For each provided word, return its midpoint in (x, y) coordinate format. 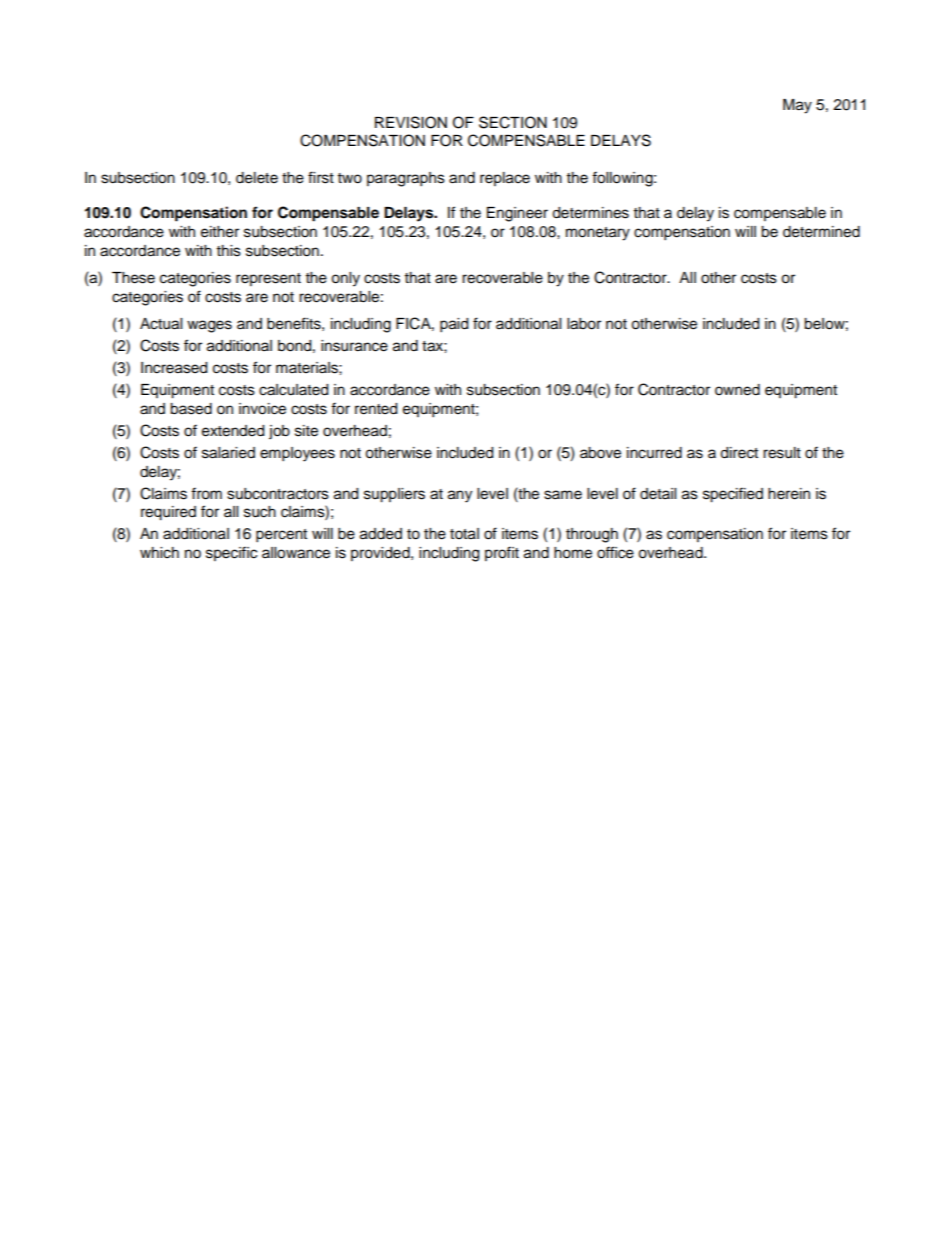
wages (209, 326)
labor (584, 324)
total (464, 534)
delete (257, 178)
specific (231, 553)
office (615, 552)
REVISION (411, 122)
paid (454, 325)
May (797, 106)
